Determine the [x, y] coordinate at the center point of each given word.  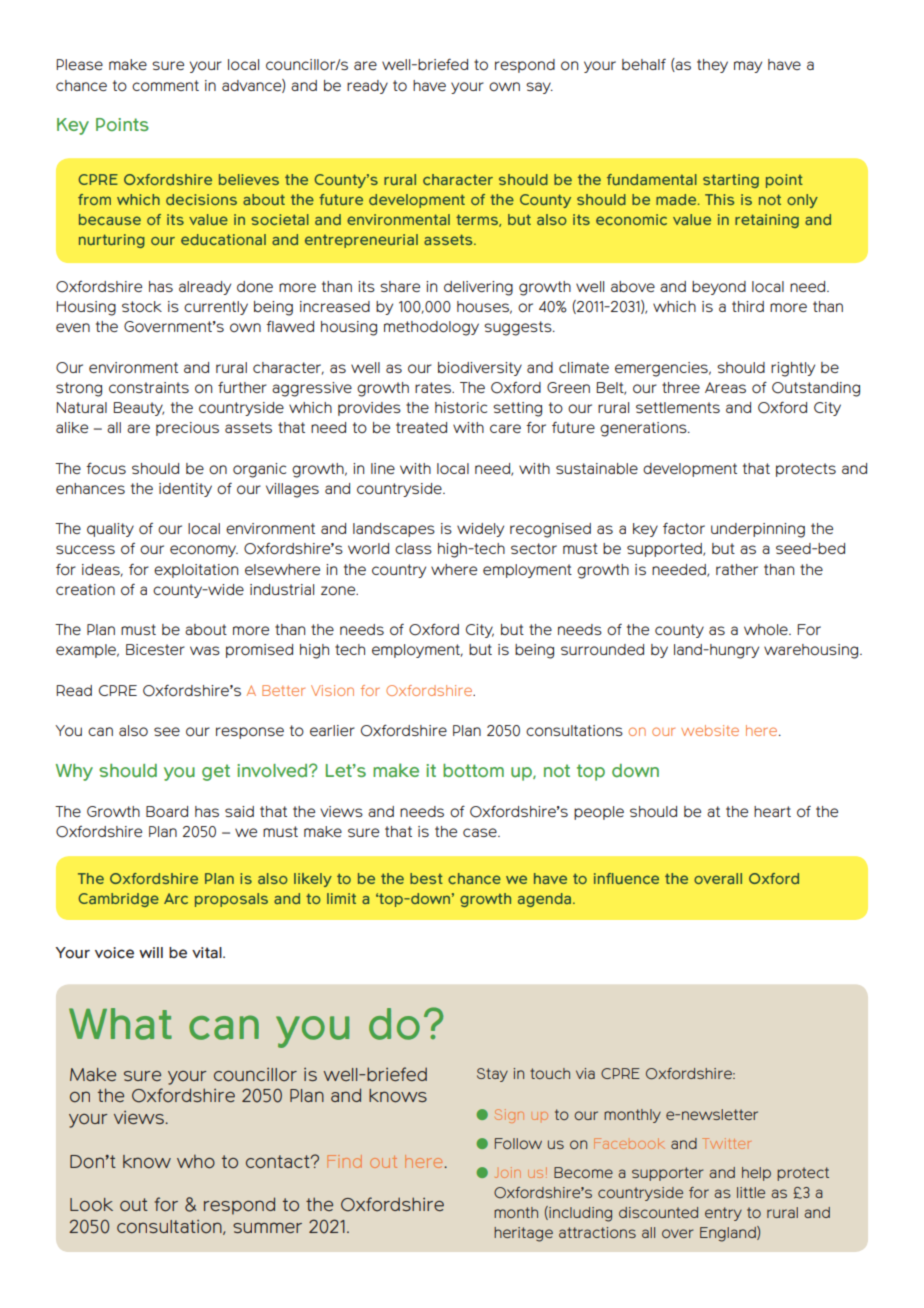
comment [165, 85]
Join [508, 1172]
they [712, 66]
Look [91, 1205]
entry [723, 1214]
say [539, 88]
